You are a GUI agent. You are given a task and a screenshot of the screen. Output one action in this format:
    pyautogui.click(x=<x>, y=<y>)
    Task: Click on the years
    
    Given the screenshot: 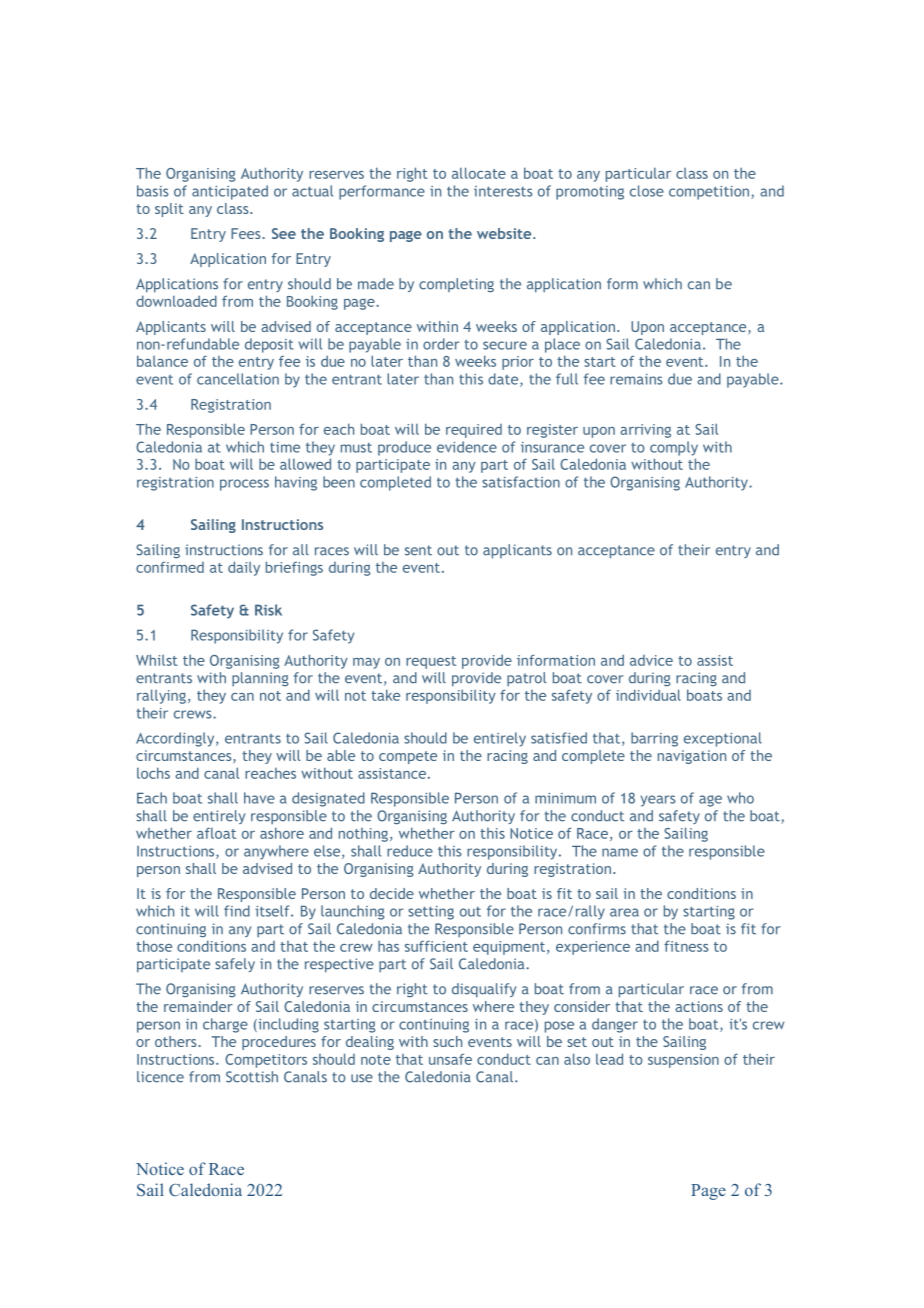 What is the action you would take?
    pyautogui.click(x=658, y=801)
